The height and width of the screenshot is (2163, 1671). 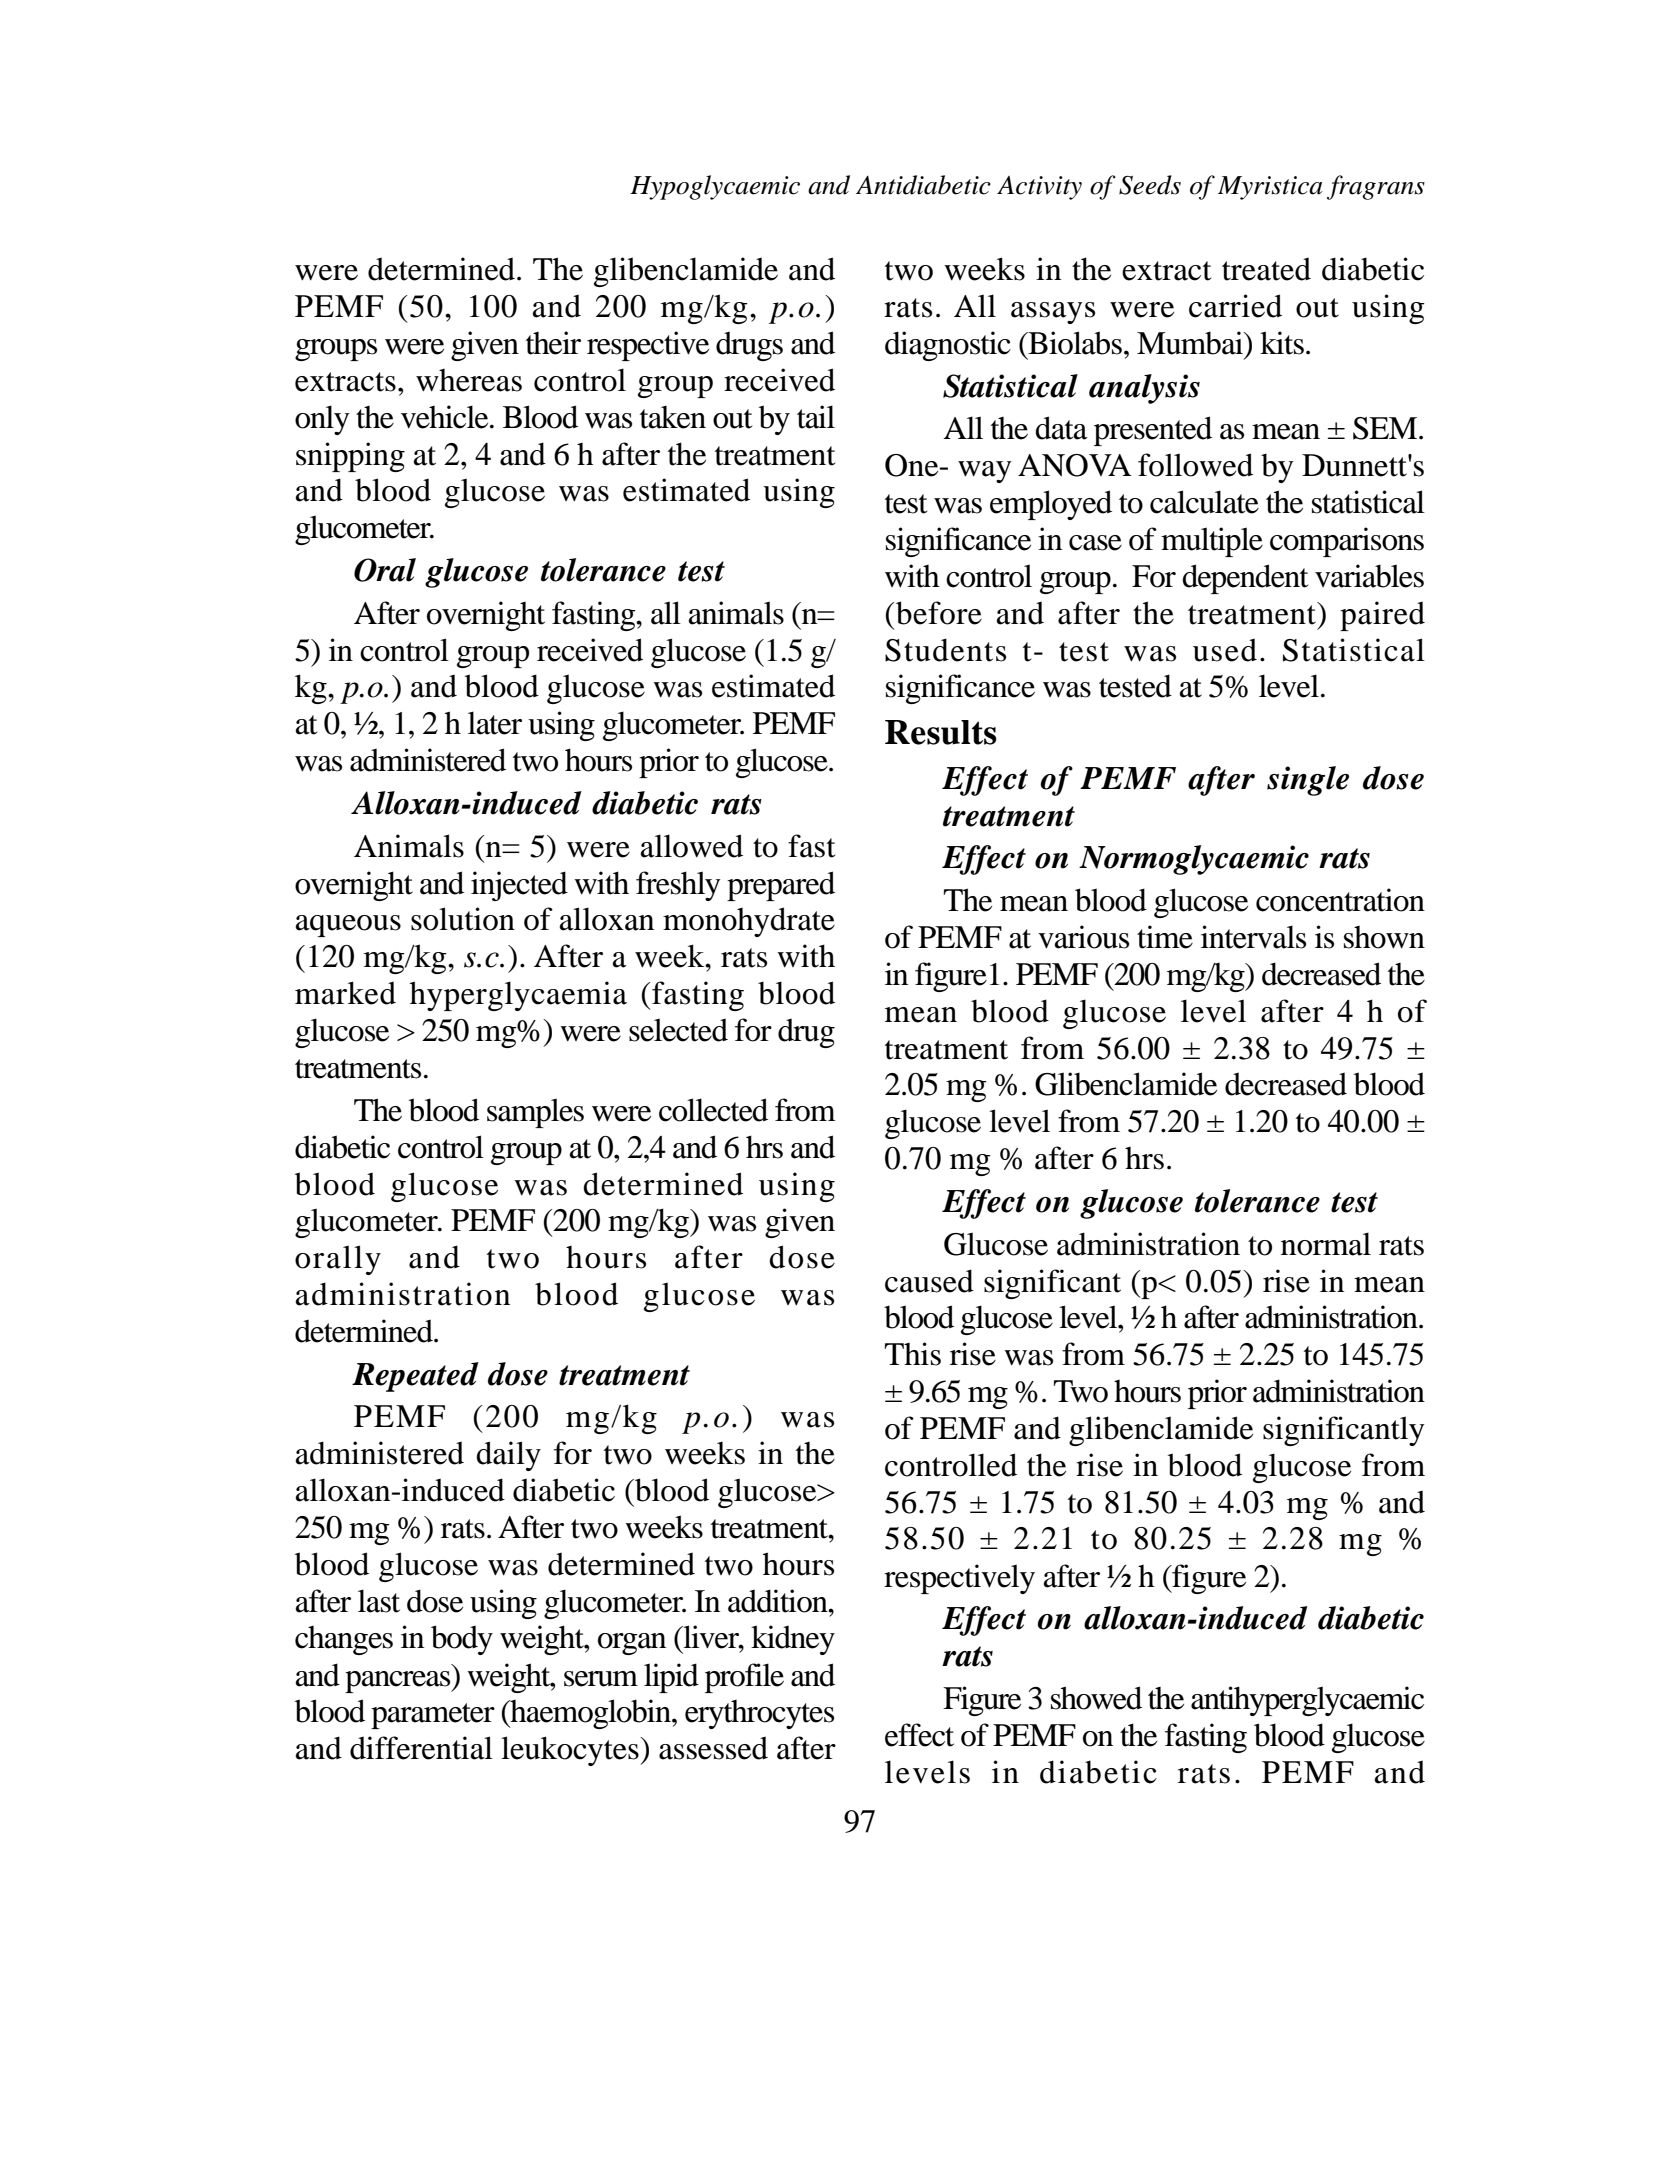 I want to click on before, so click(x=939, y=613).
